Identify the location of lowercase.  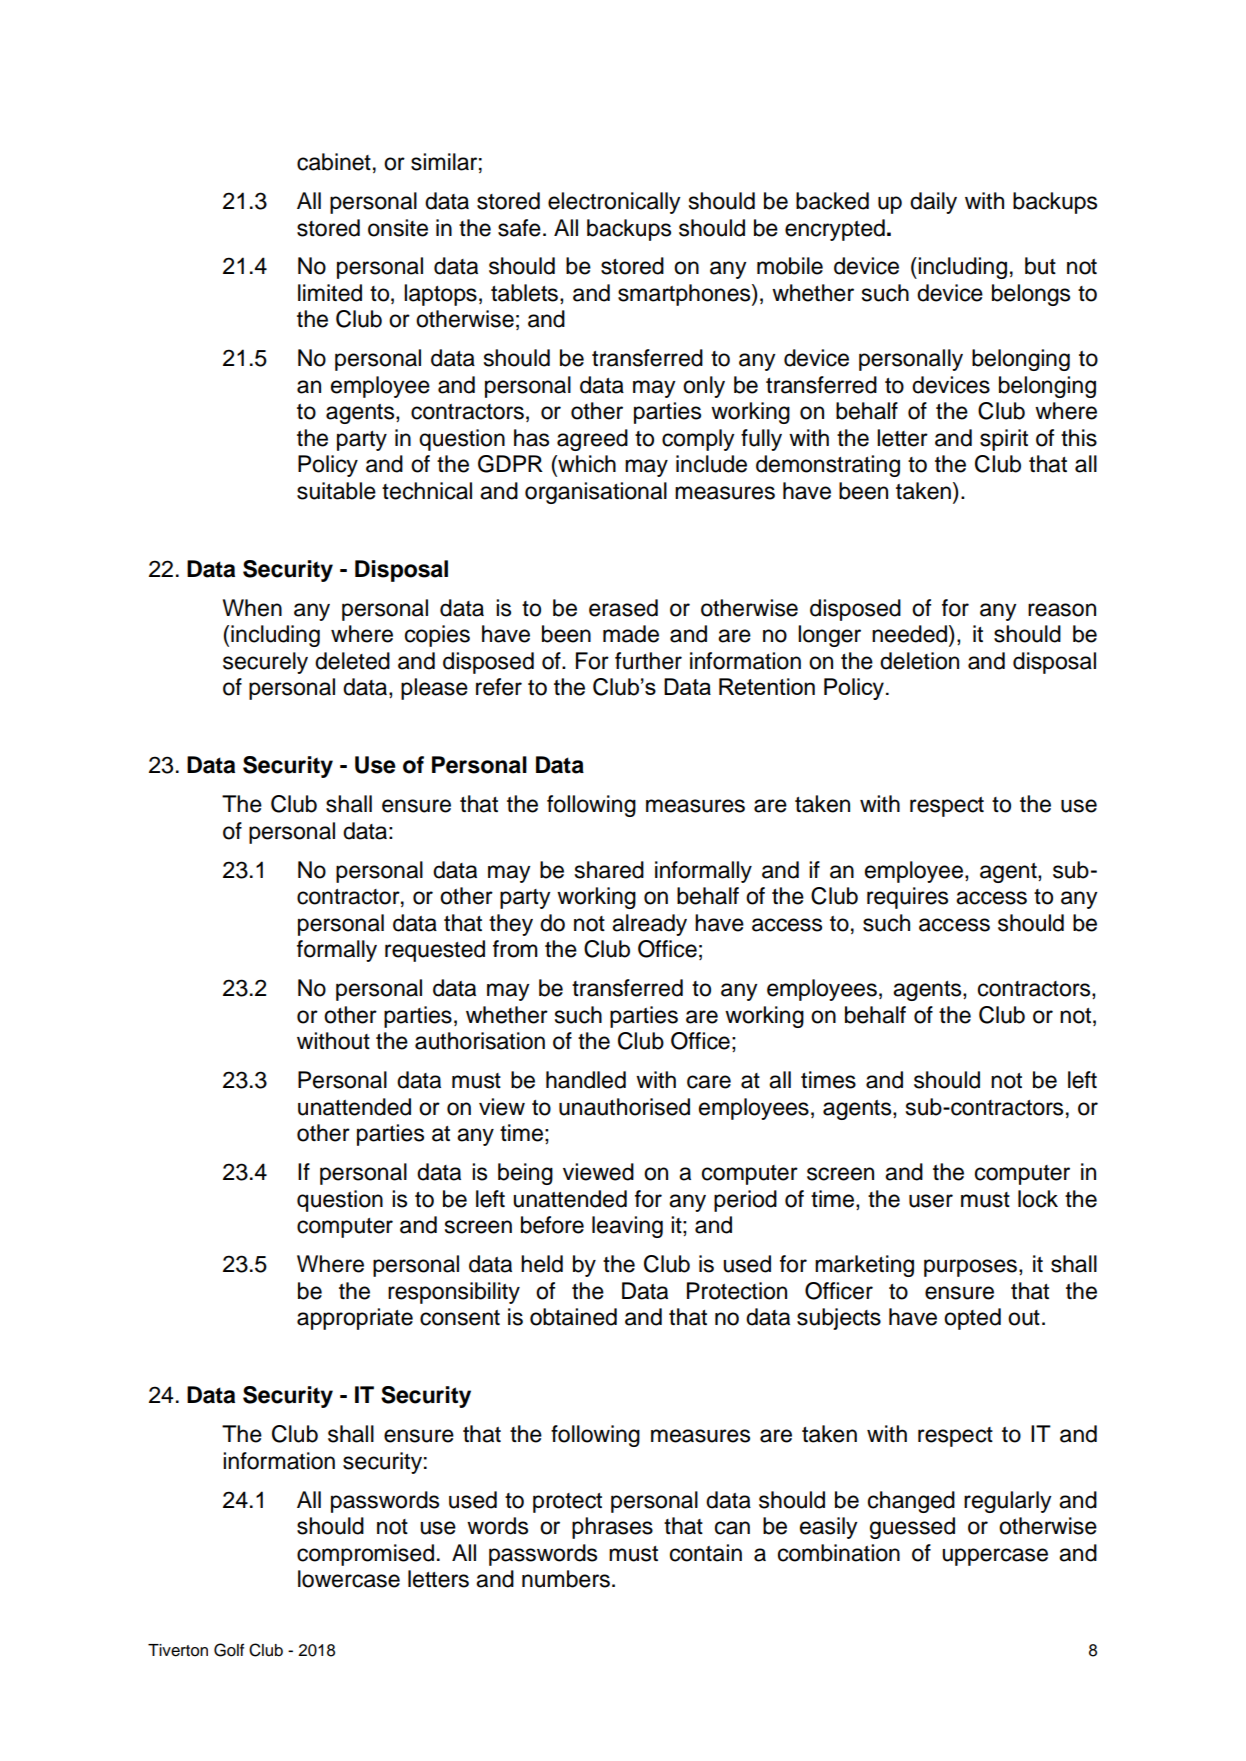
(349, 1579).
